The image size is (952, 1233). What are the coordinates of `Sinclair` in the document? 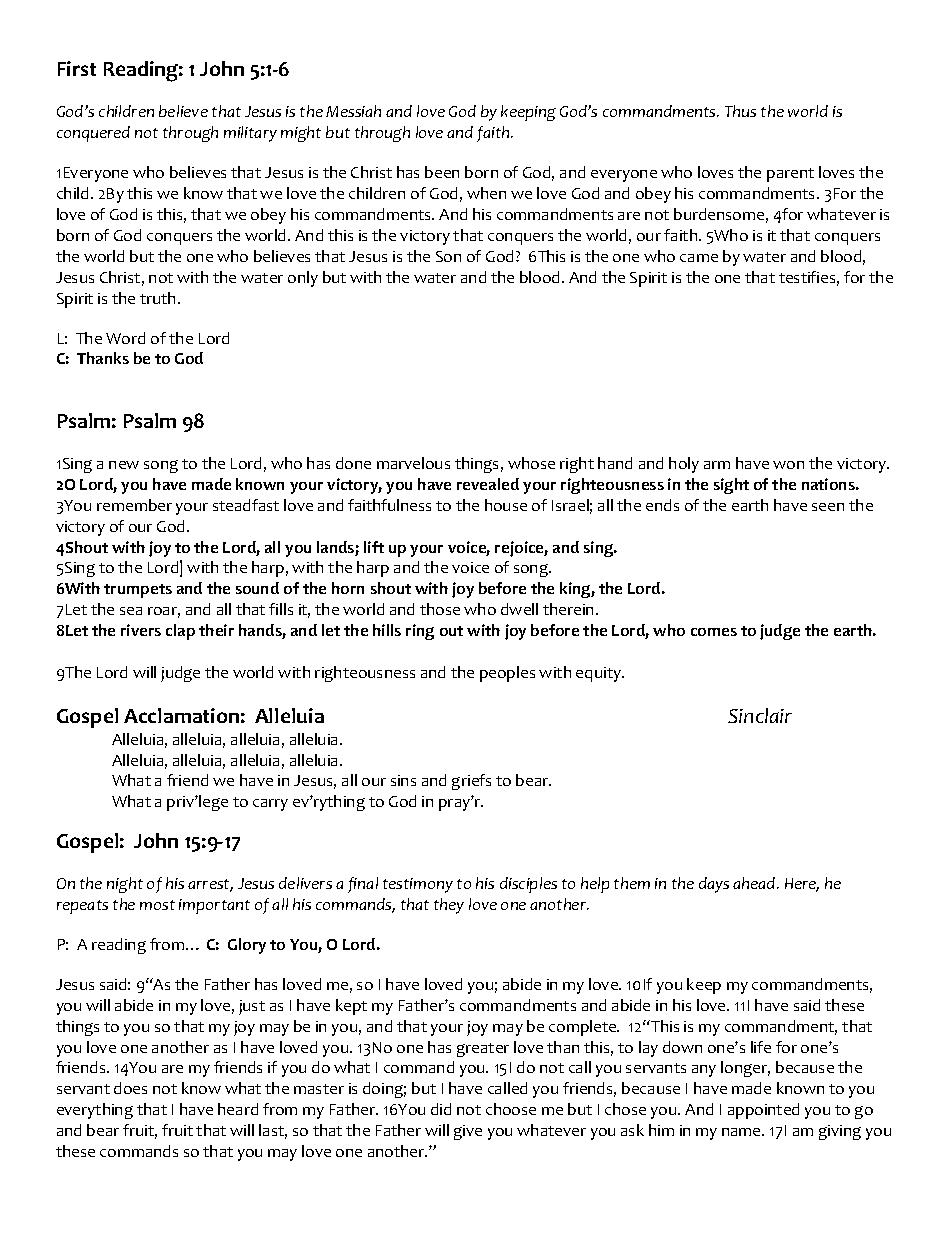 It's located at (760, 715).
